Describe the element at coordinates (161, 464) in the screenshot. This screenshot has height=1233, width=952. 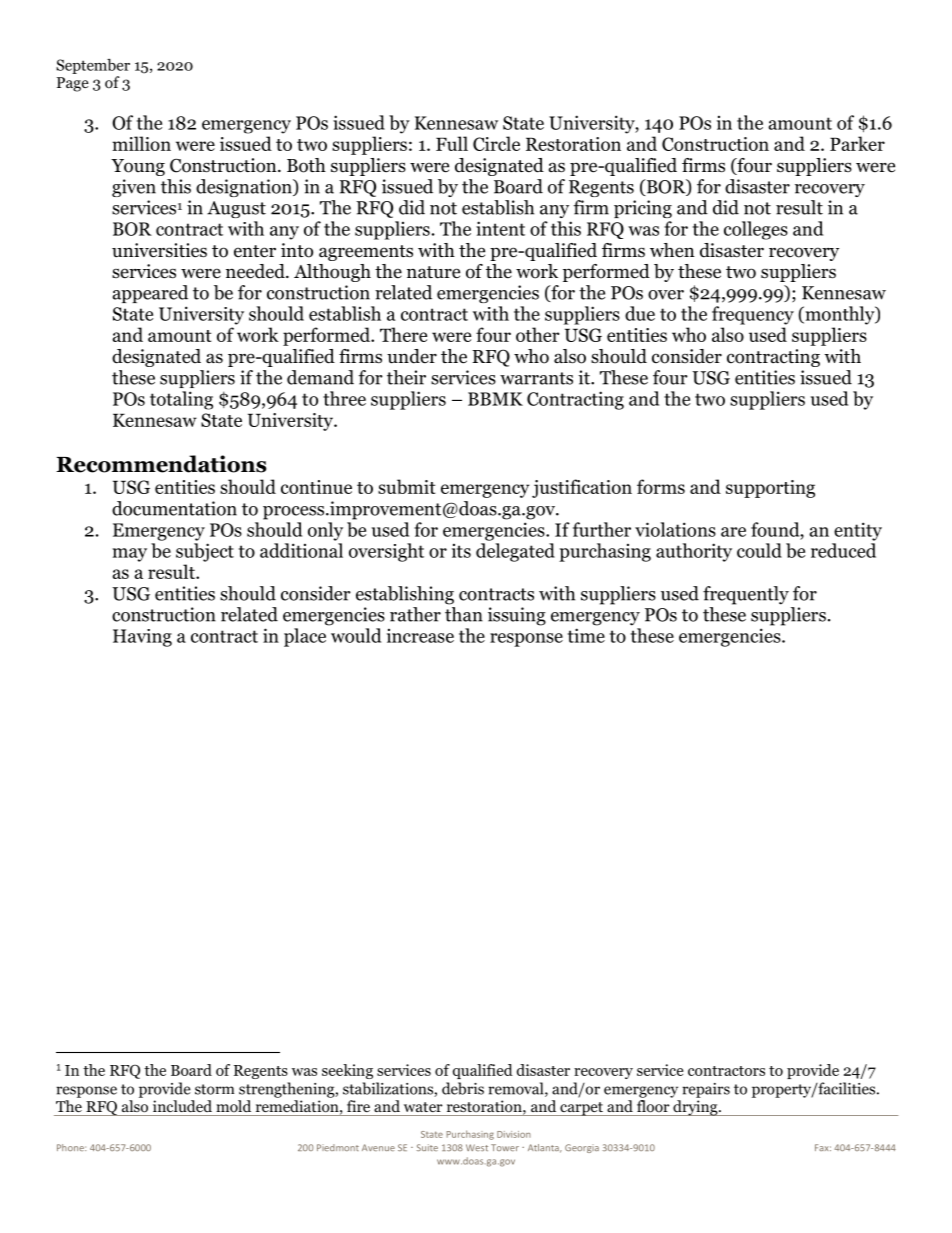
I see `Recommendations` at that location.
